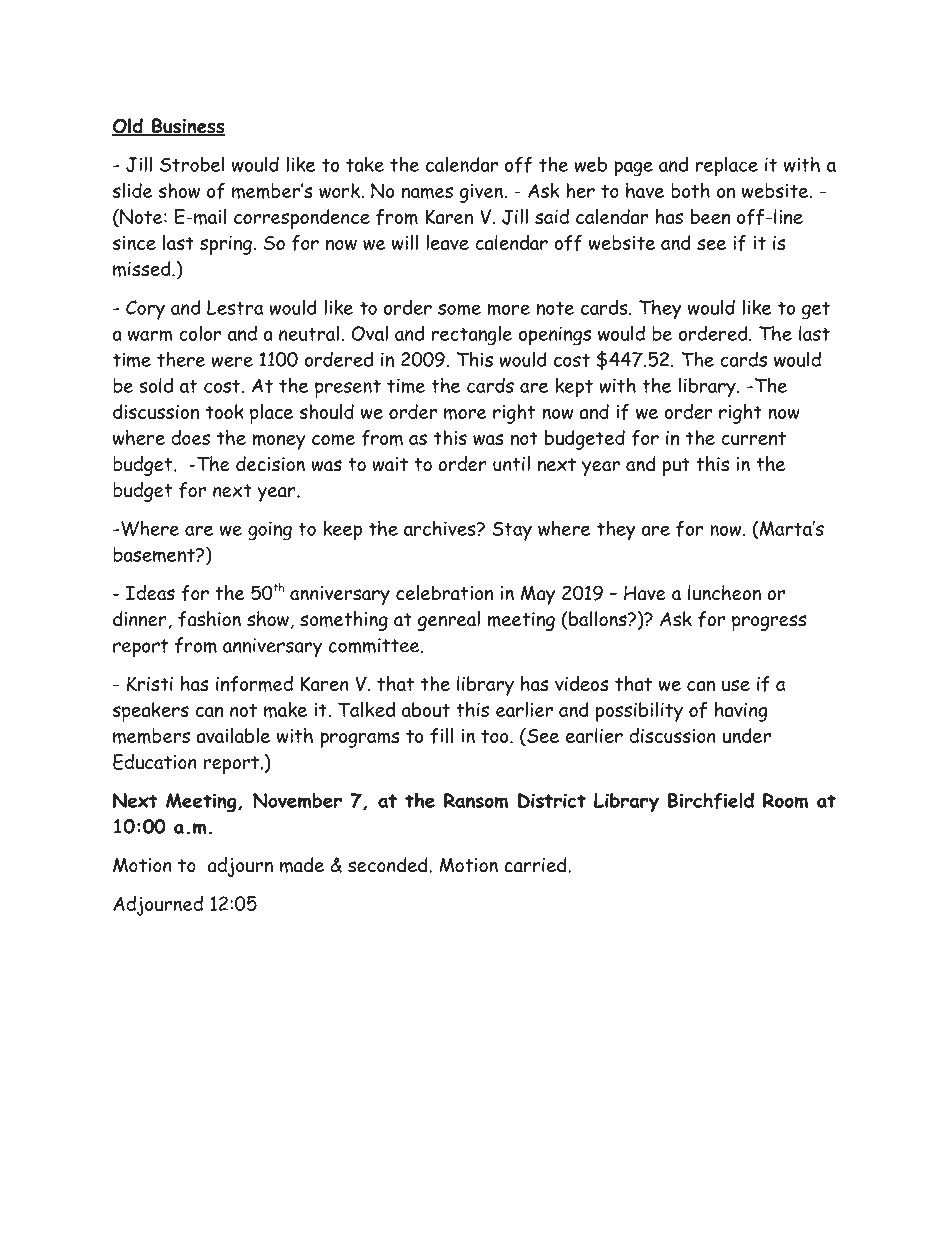 The width and height of the page is (952, 1233). Describe the element at coordinates (192, 164) in the page. I see `Strobel` at that location.
